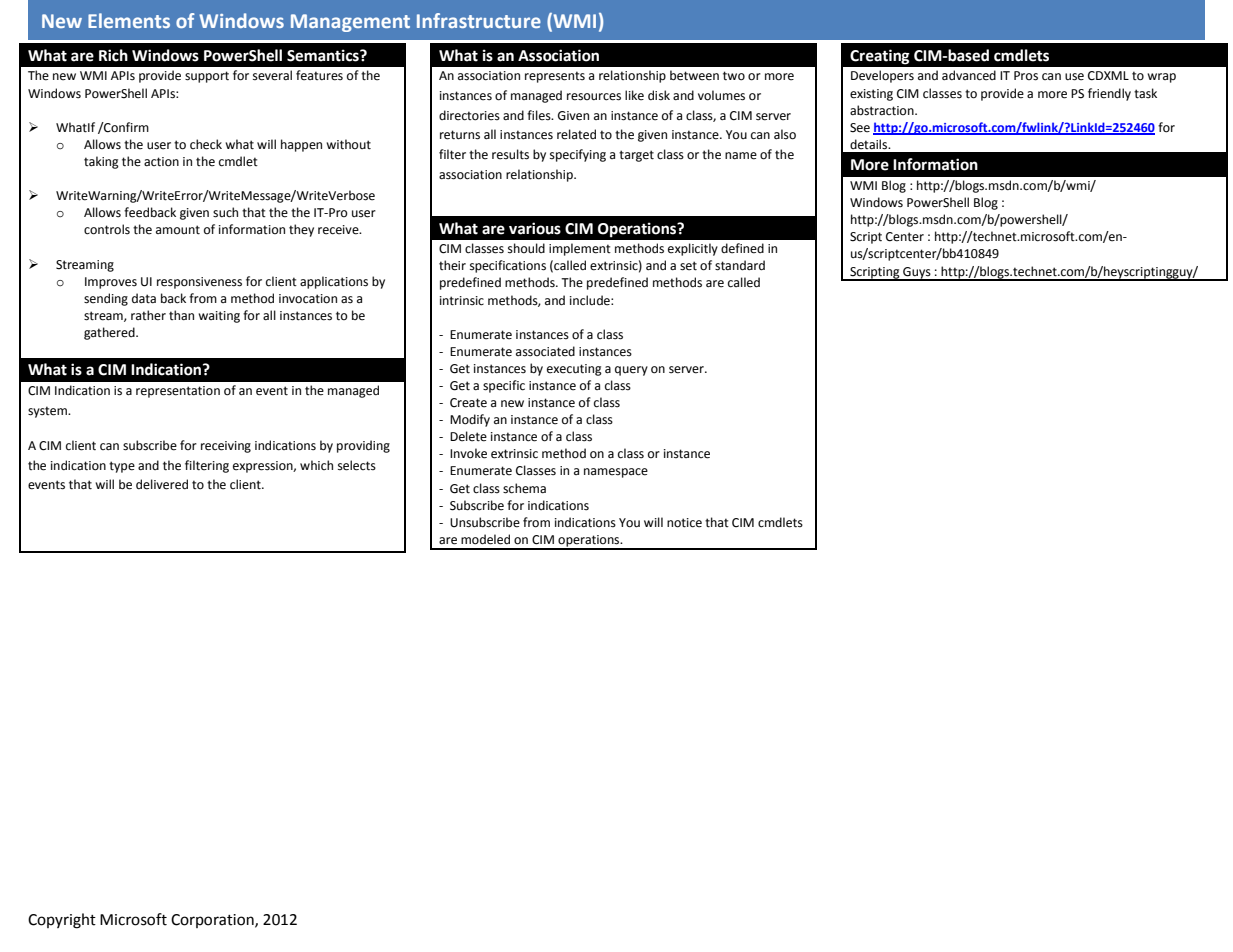 The width and height of the image is (1233, 952). What do you see at coordinates (524, 488) in the image?
I see `schema` at bounding box center [524, 488].
